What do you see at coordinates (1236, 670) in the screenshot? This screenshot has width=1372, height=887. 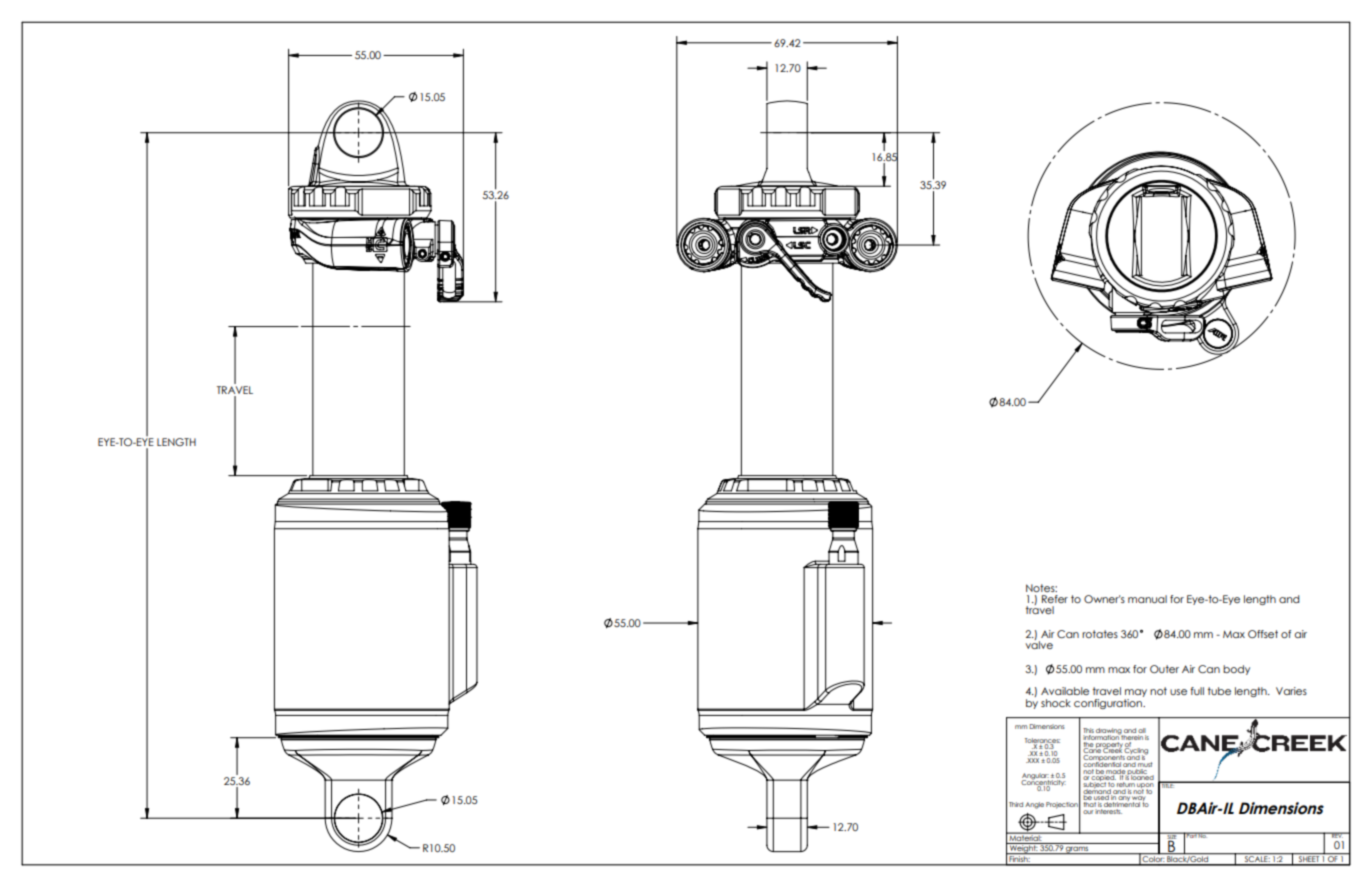 I see `body` at bounding box center [1236, 670].
